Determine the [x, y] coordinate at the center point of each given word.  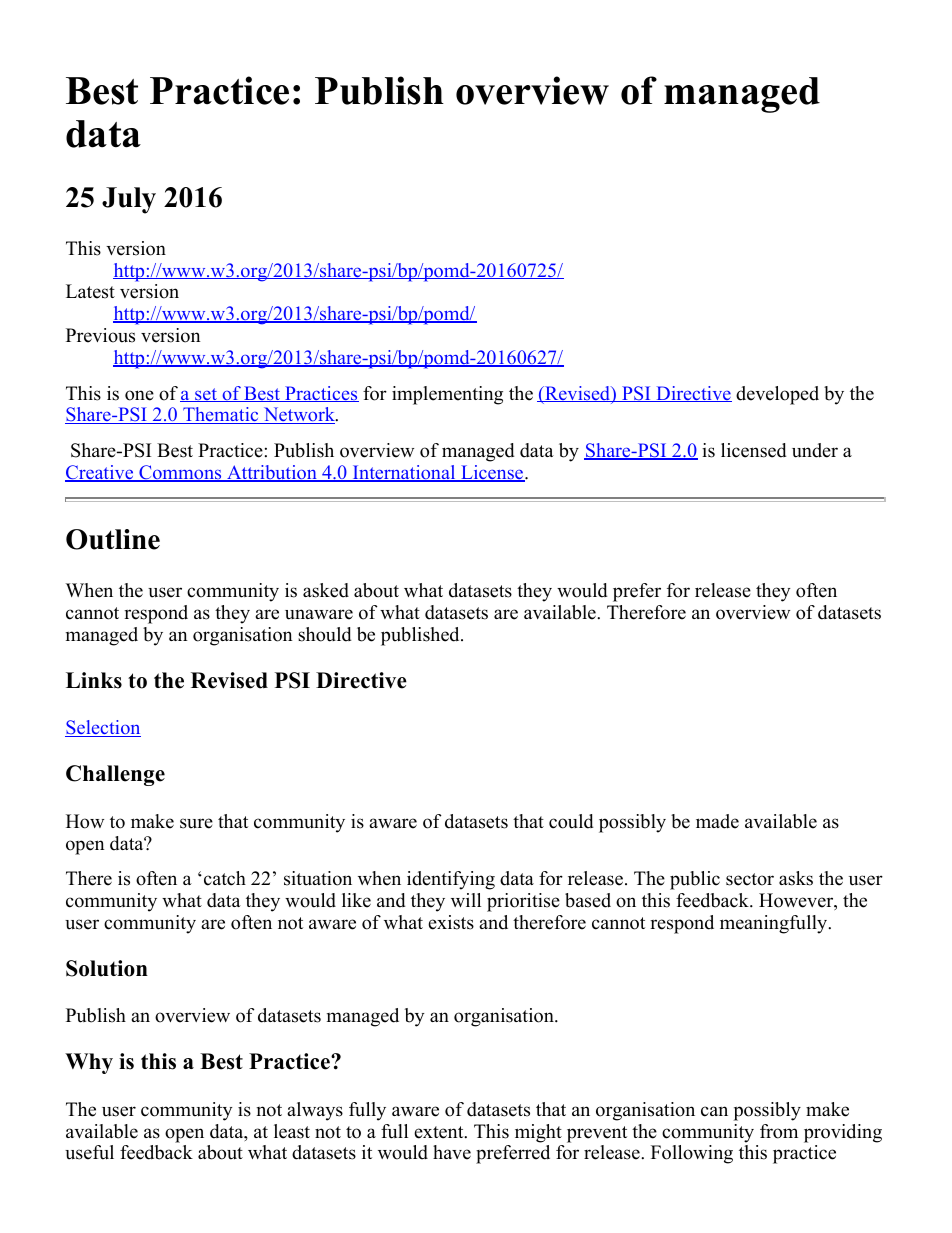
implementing [447, 395]
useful [89, 1152]
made [717, 821]
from [779, 1131]
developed [777, 395]
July [129, 200]
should [324, 634]
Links [94, 680]
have [452, 1152]
